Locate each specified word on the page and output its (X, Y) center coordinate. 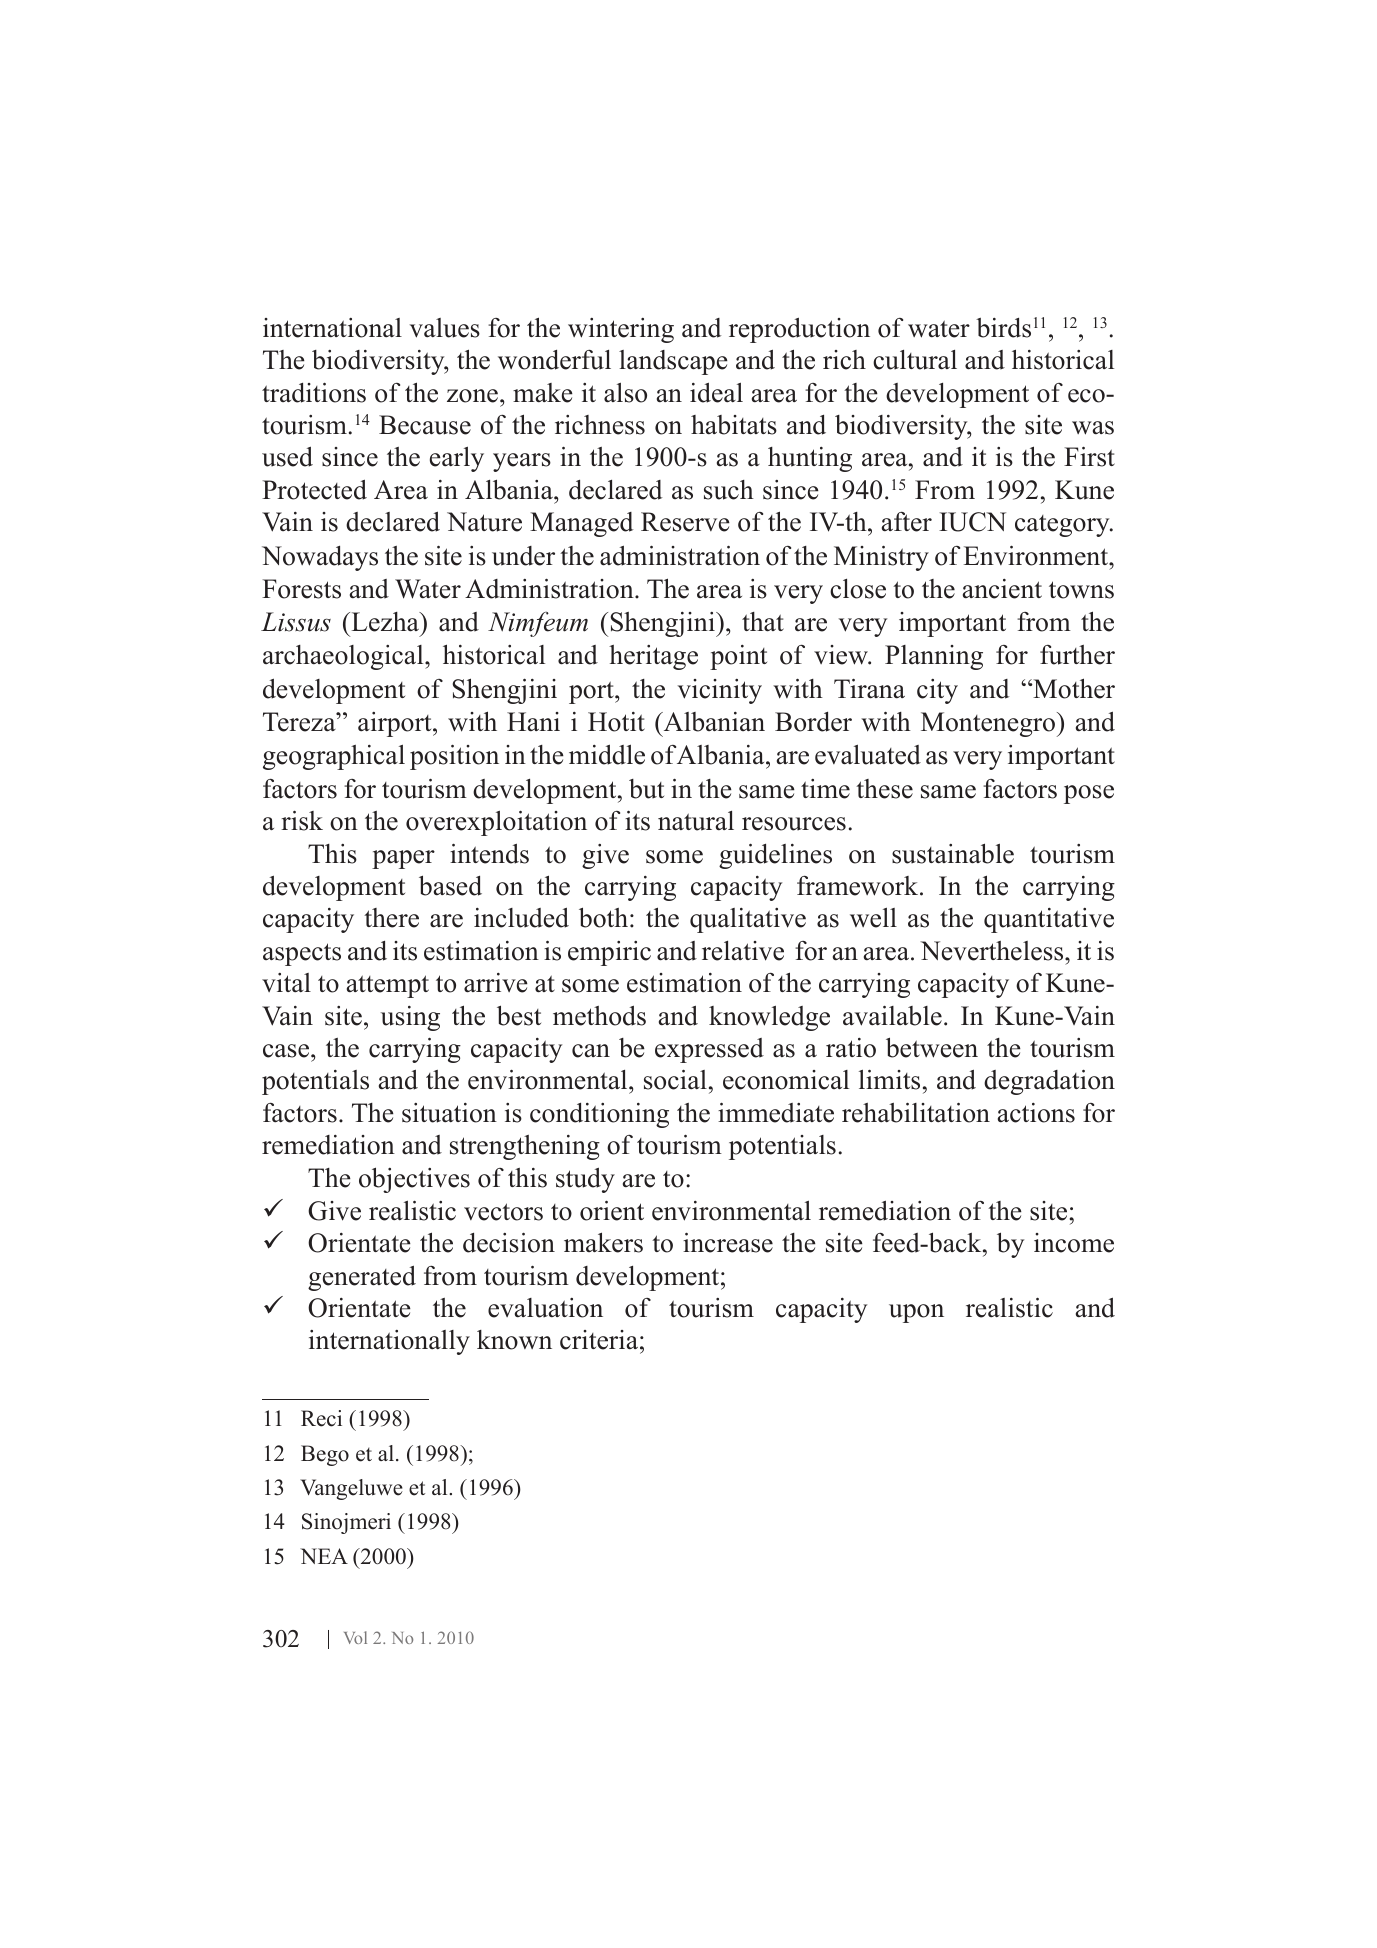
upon (916, 1313)
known (514, 1340)
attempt (388, 986)
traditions (314, 393)
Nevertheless (993, 951)
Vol (355, 1637)
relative (743, 951)
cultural (915, 360)
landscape (673, 362)
